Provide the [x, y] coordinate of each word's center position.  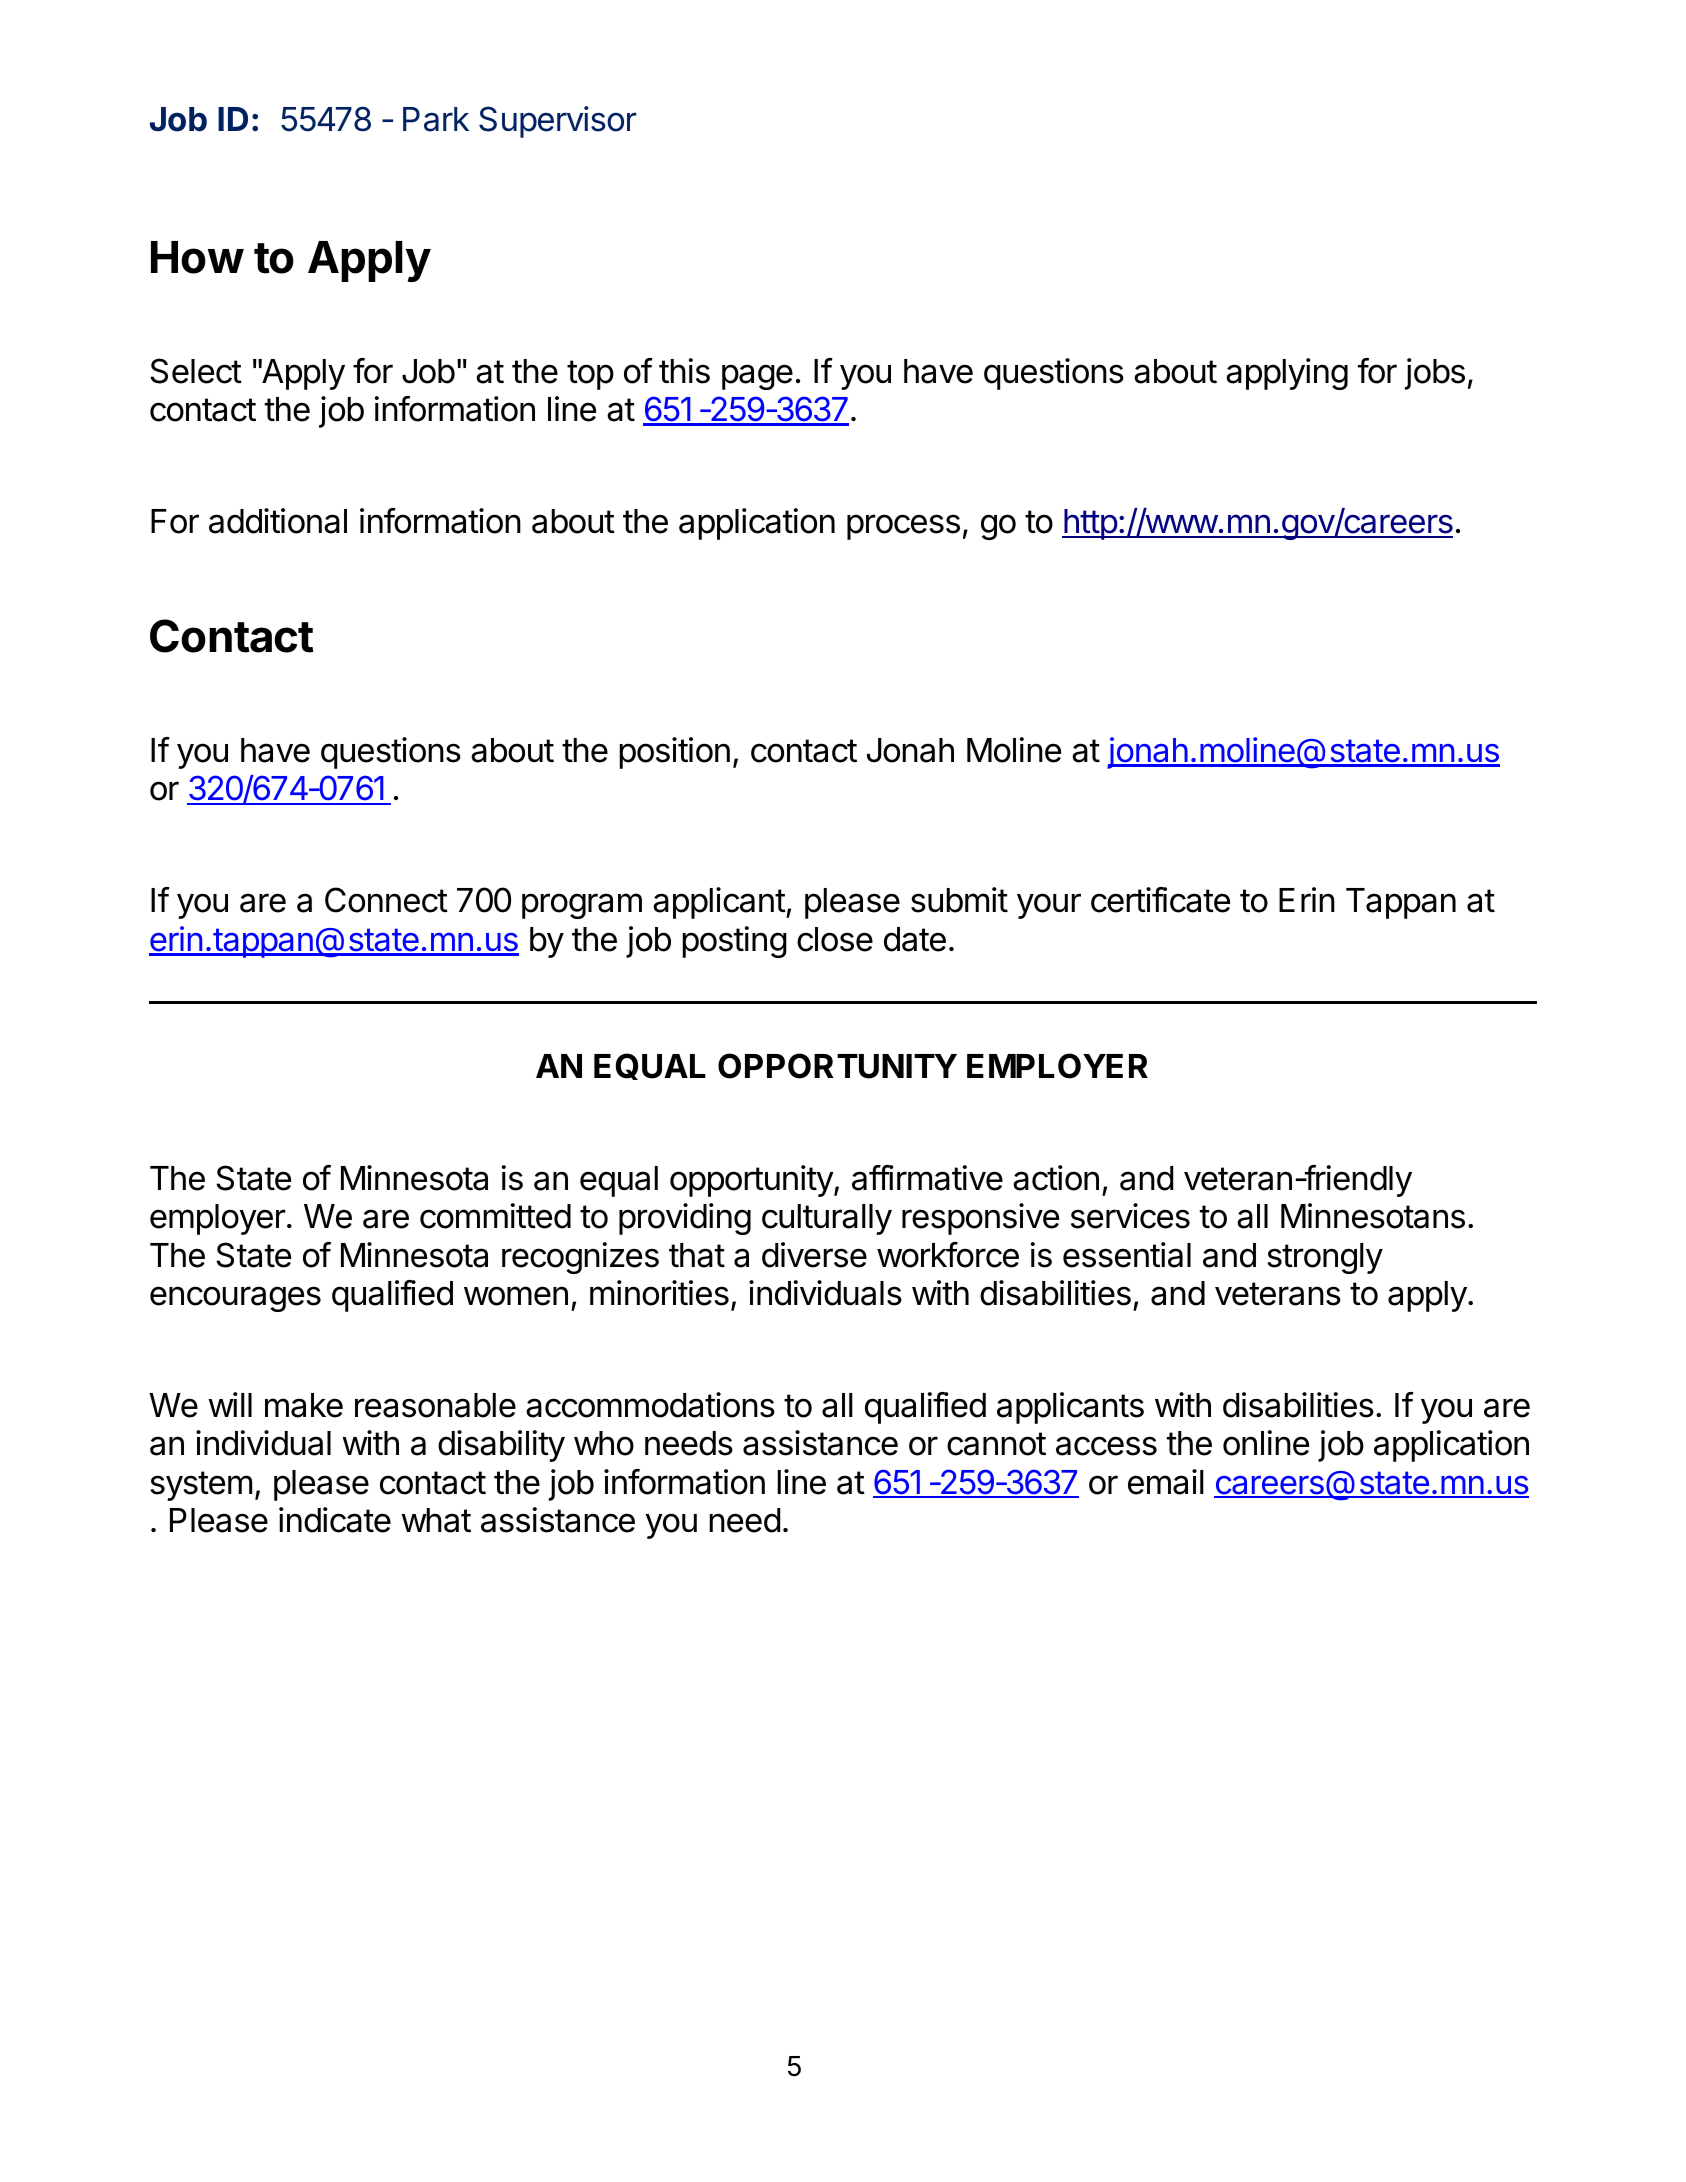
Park [436, 119]
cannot [996, 1444]
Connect [386, 900]
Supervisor [557, 122]
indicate [335, 1520]
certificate [1160, 900]
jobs [1435, 374]
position [674, 753]
